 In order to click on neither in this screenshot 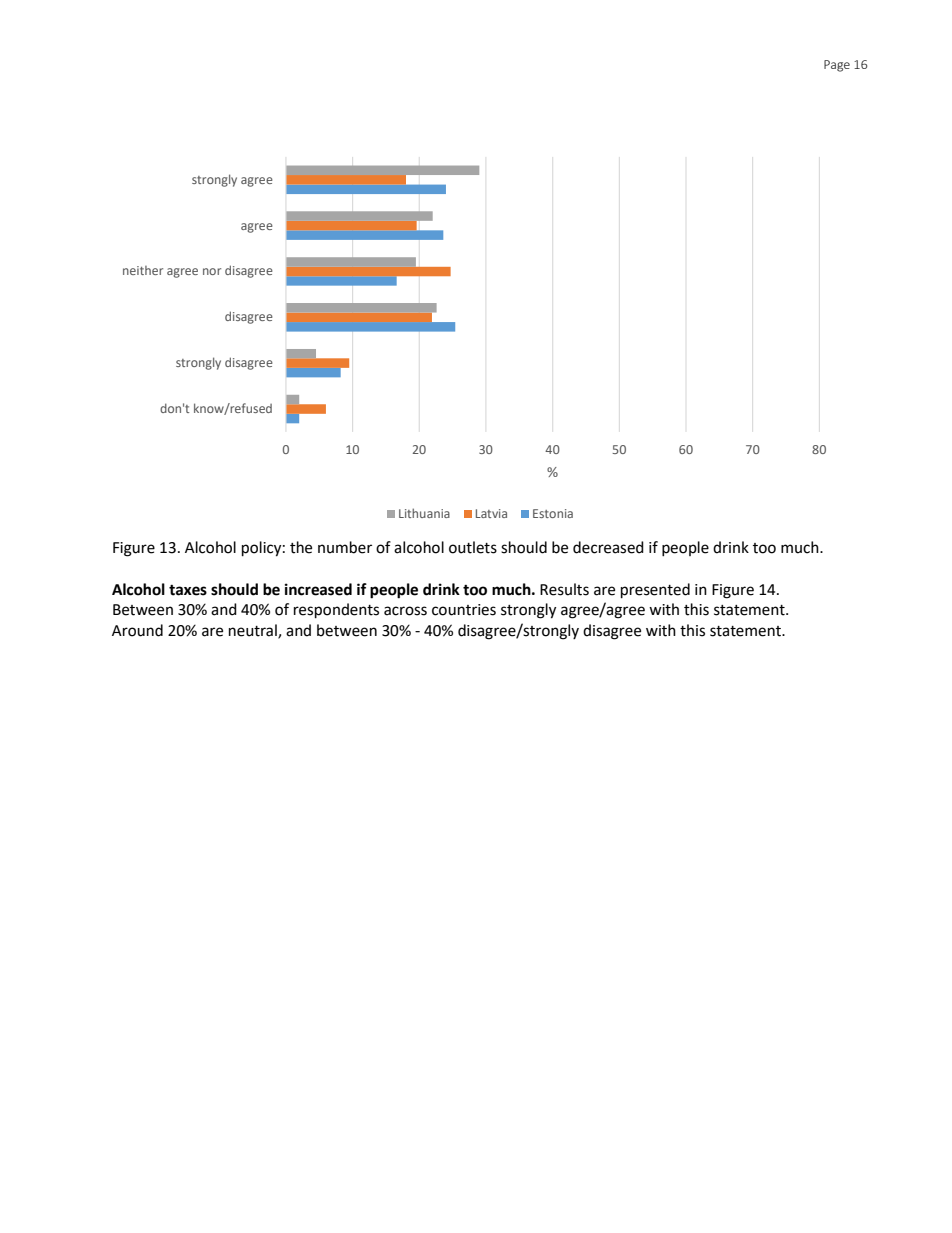, I will do `click(143, 270)`.
